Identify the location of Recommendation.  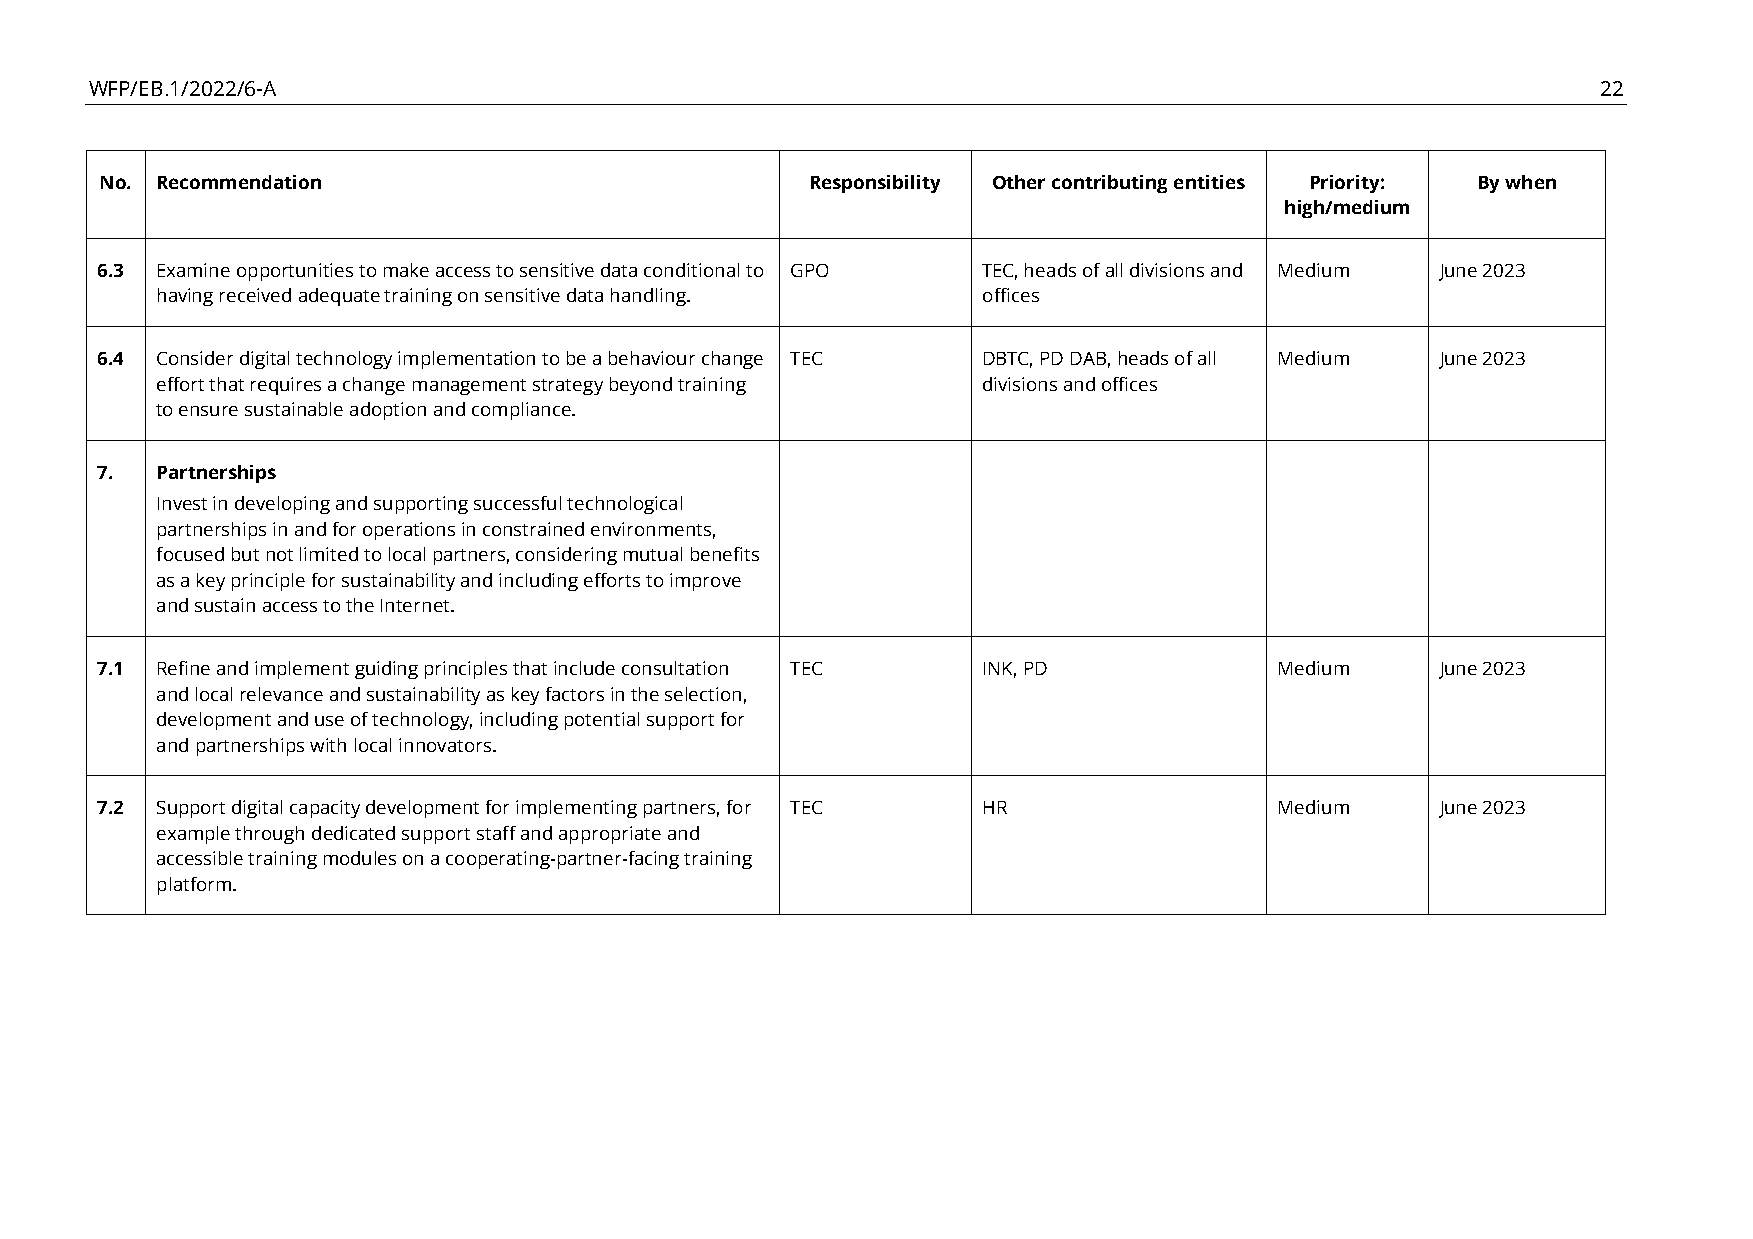
(239, 182).
